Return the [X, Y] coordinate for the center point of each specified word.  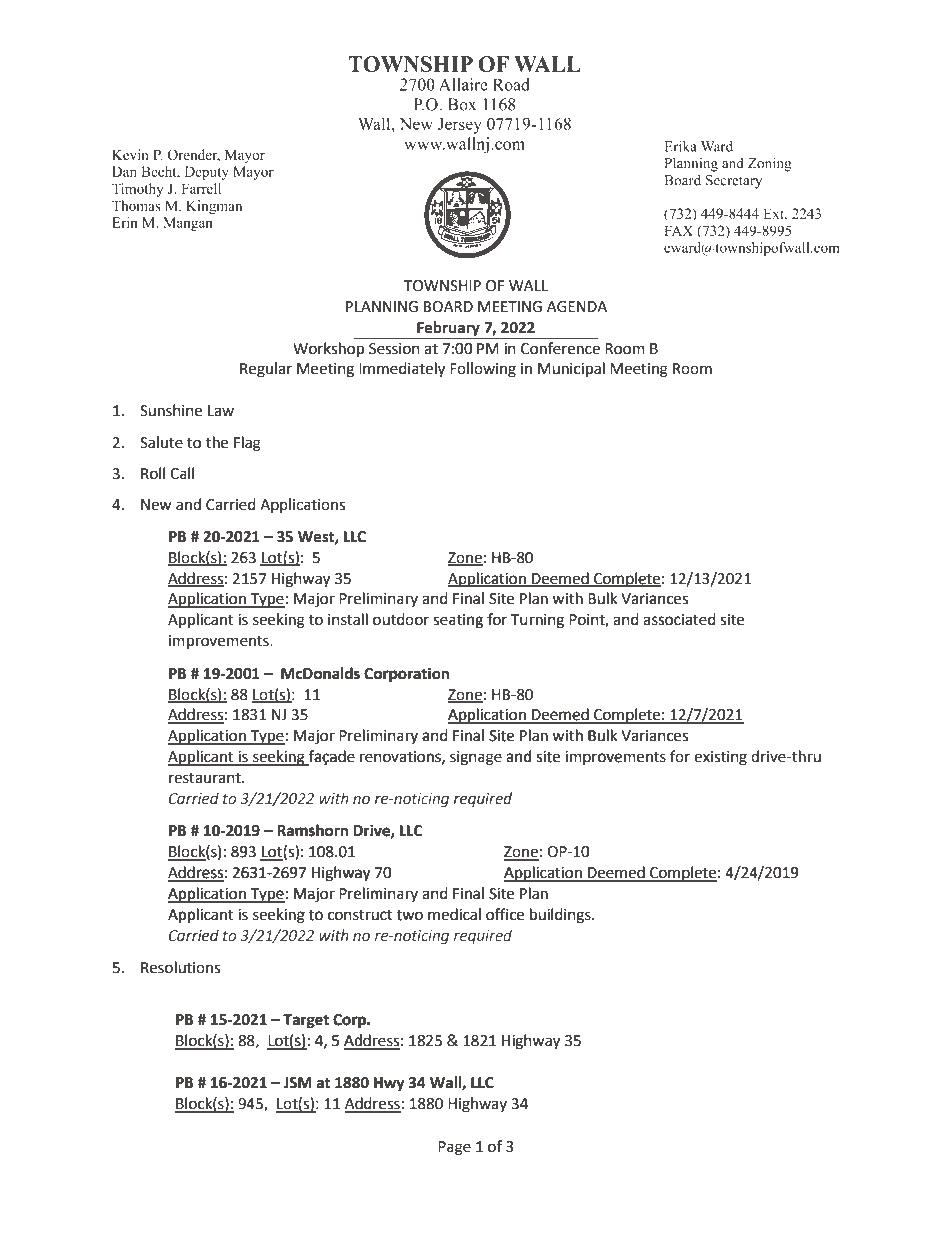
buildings [561, 916]
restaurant [206, 778]
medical [454, 914]
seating [458, 621]
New [156, 505]
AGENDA [577, 307]
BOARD [448, 307]
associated [679, 619]
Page [454, 1148]
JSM [297, 1083]
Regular [266, 370]
